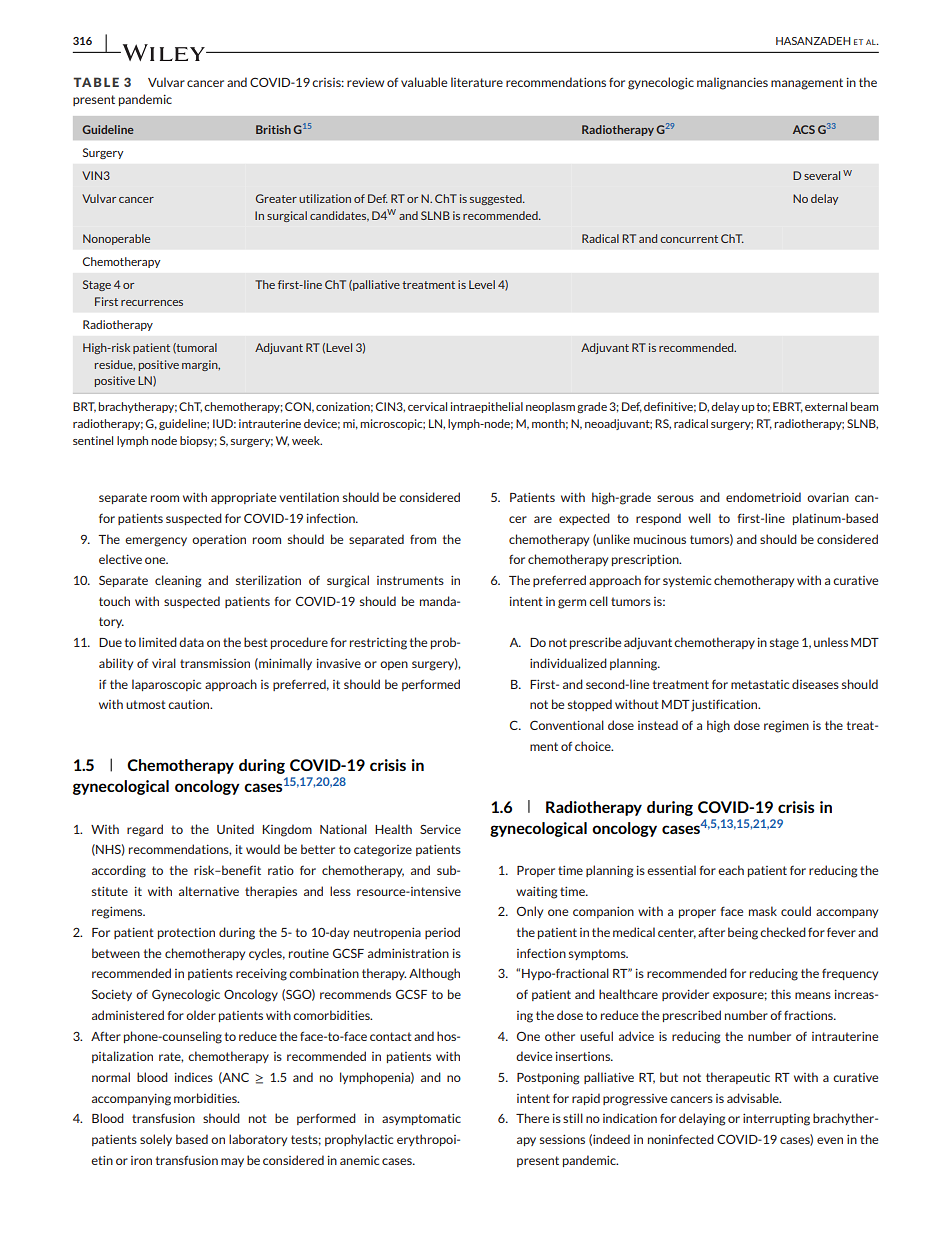 This image has height=1251, width=952. I want to click on British, so click(273, 129).
